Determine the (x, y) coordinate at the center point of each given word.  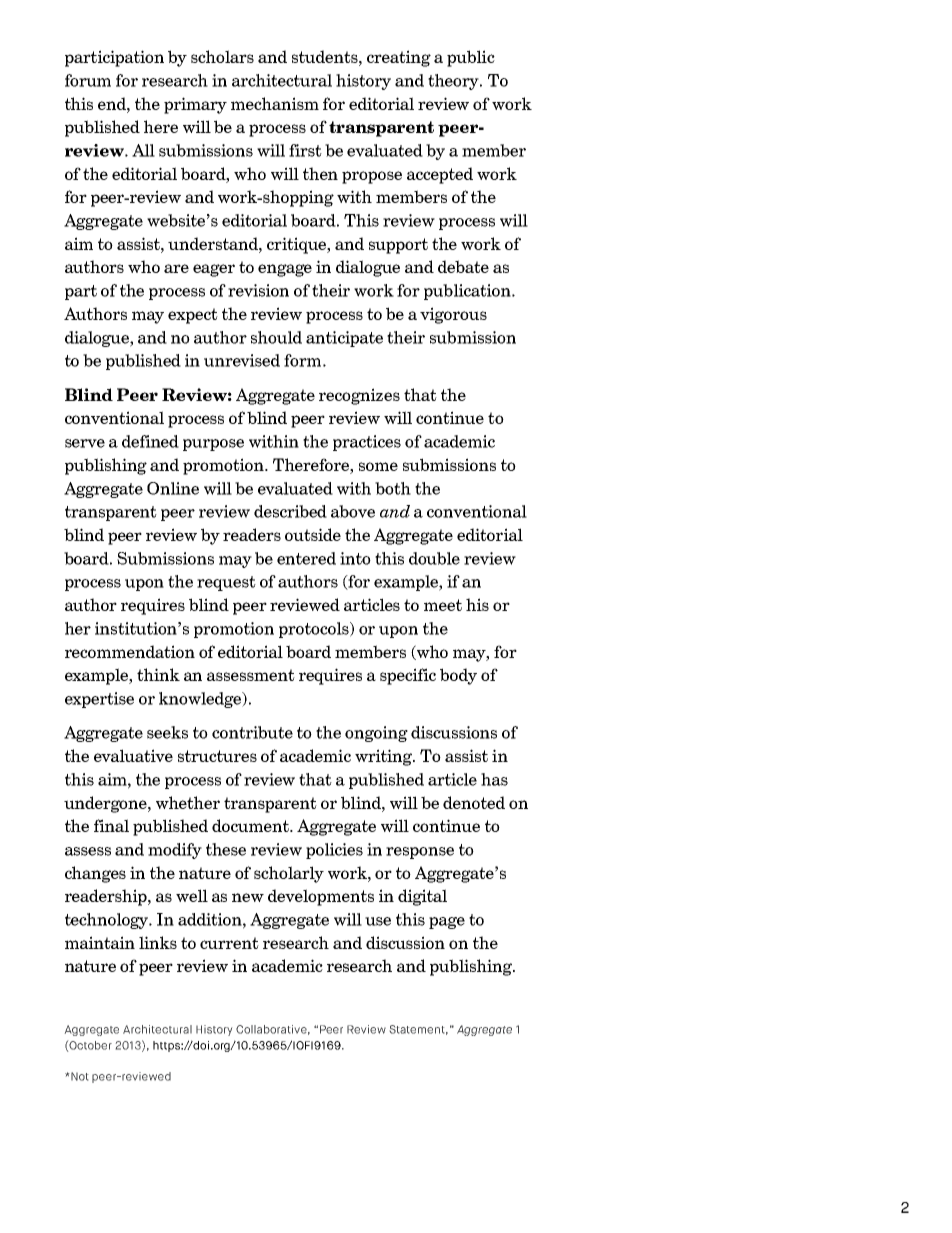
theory (454, 82)
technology (108, 921)
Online (173, 488)
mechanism (275, 103)
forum (88, 80)
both (393, 488)
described (290, 511)
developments (321, 897)
